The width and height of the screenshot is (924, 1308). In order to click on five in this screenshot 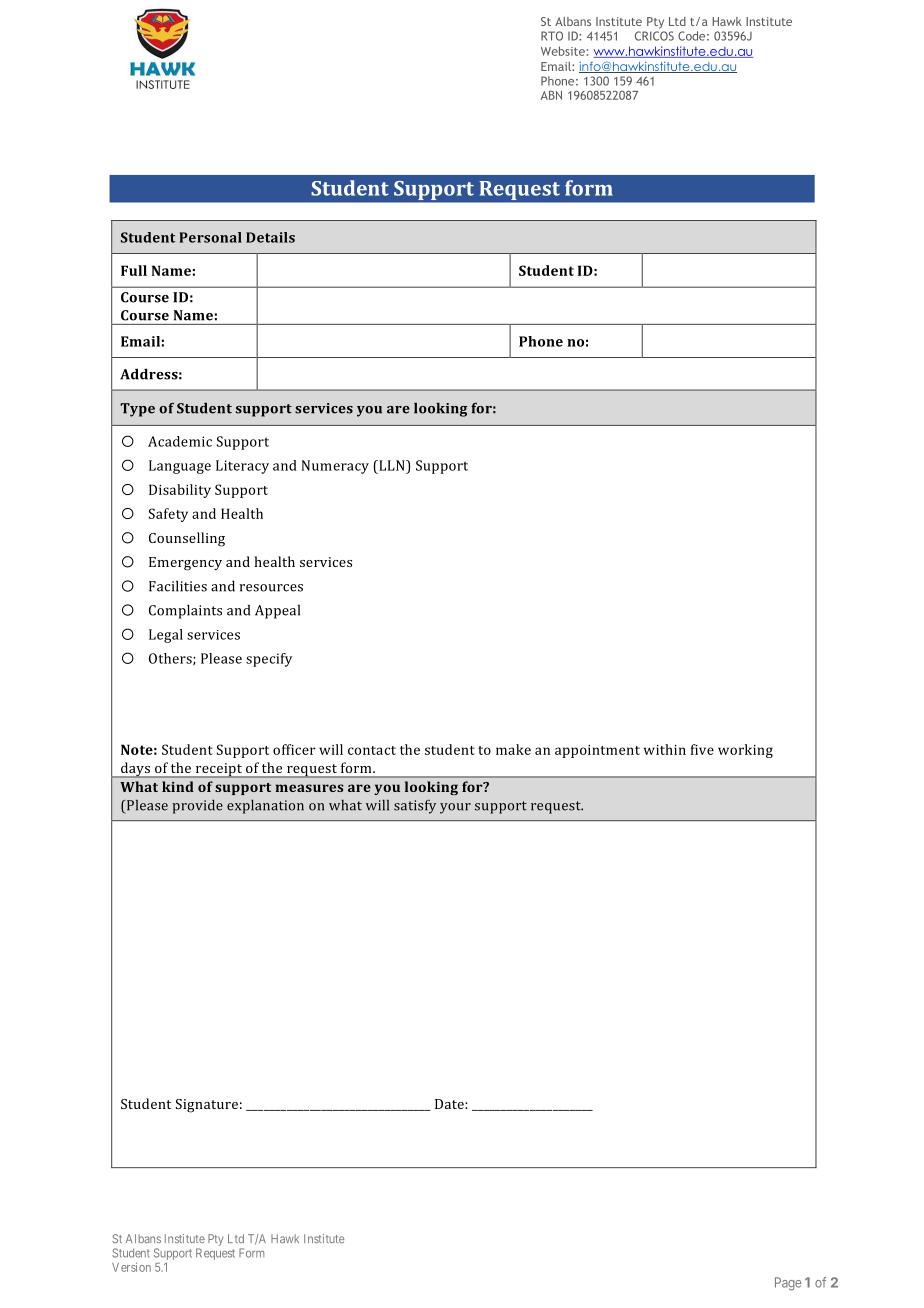, I will do `click(702, 749)`.
